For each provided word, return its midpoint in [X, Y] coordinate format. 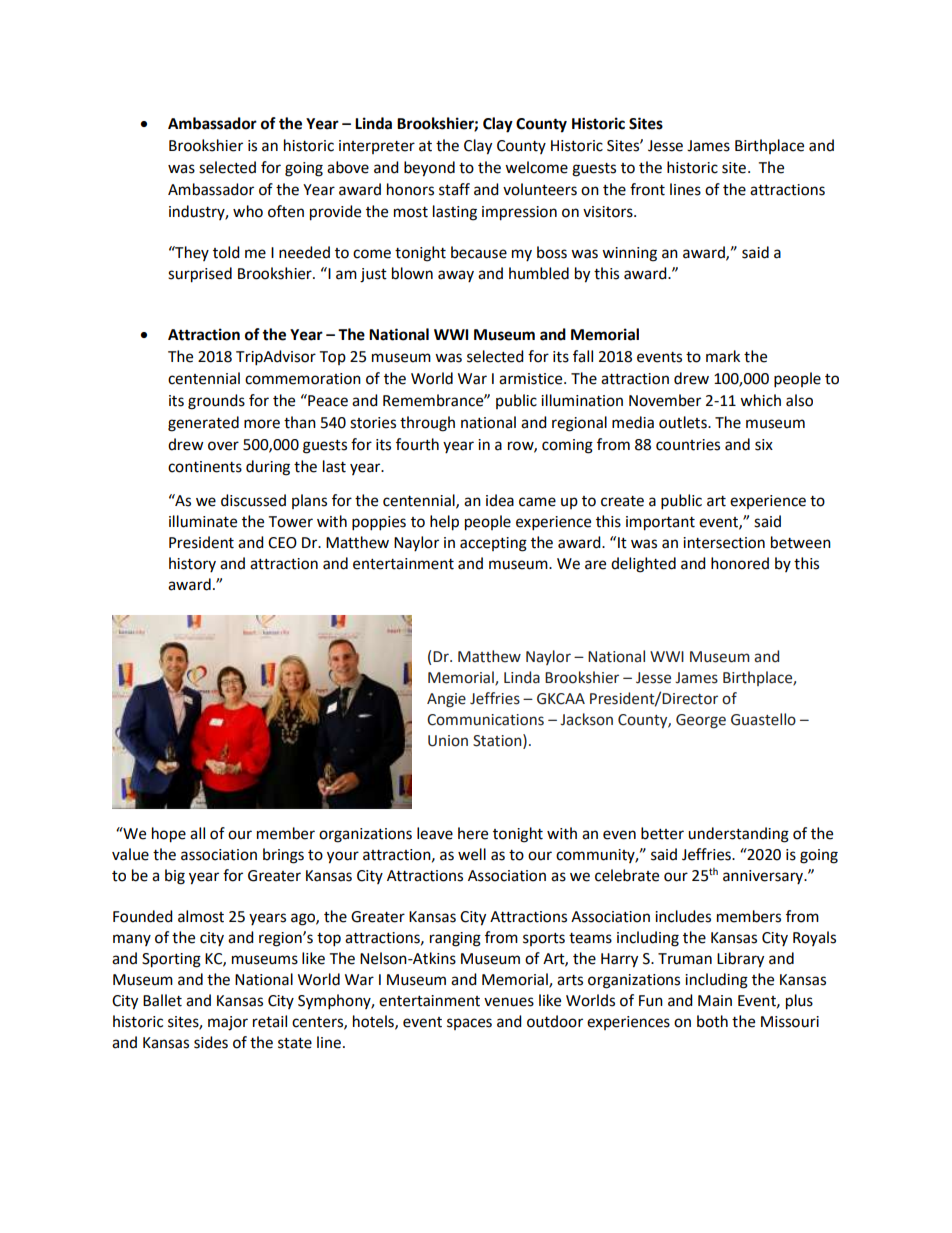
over [223, 446]
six [764, 445]
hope [169, 835]
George [701, 721]
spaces [469, 1024]
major [228, 1023]
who [248, 211]
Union [448, 741]
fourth [417, 444]
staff [454, 189]
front [647, 189]
